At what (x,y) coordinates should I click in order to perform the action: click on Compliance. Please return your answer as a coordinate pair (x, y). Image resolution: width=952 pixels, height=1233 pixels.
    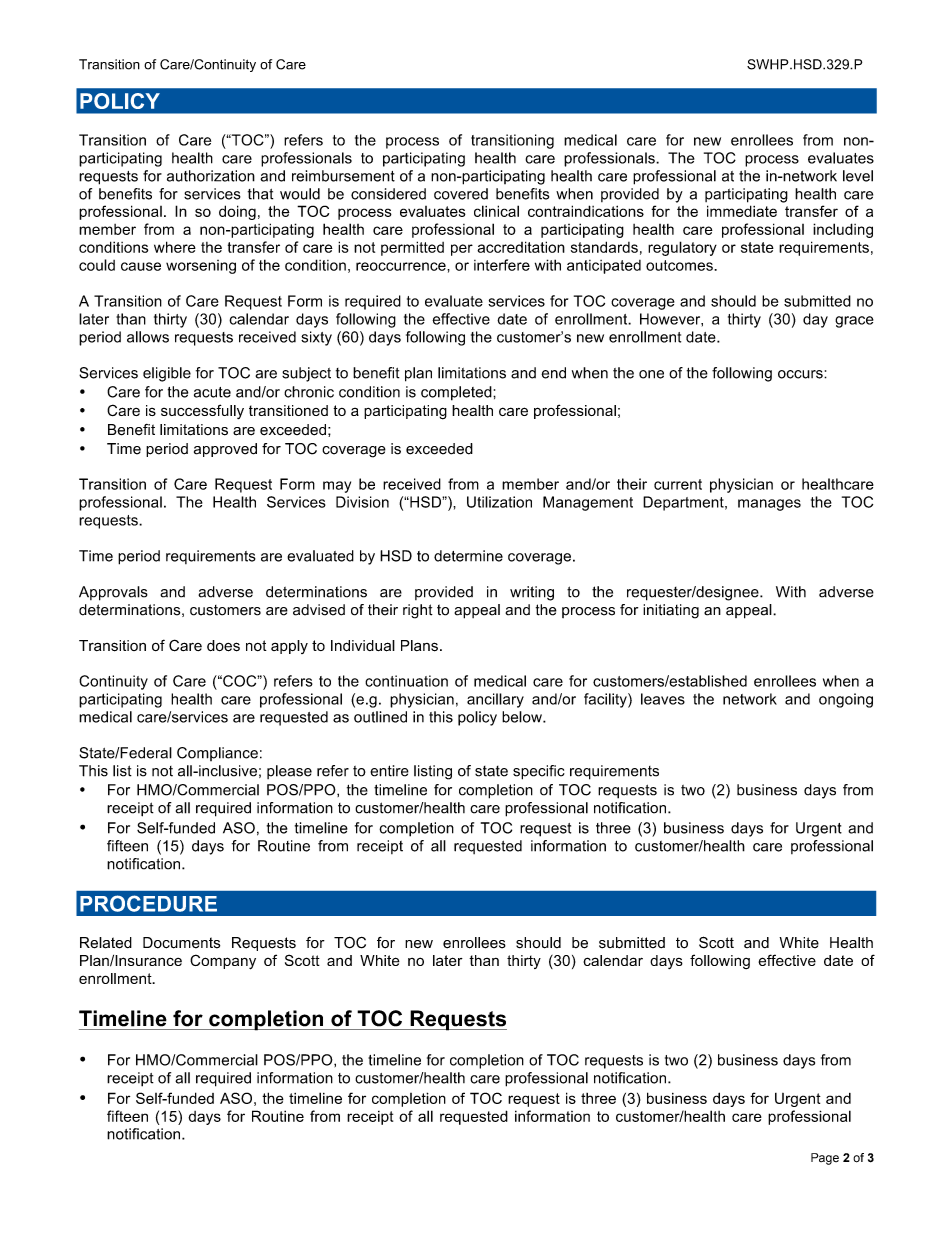
    Looking at the image, I should click on (217, 754).
